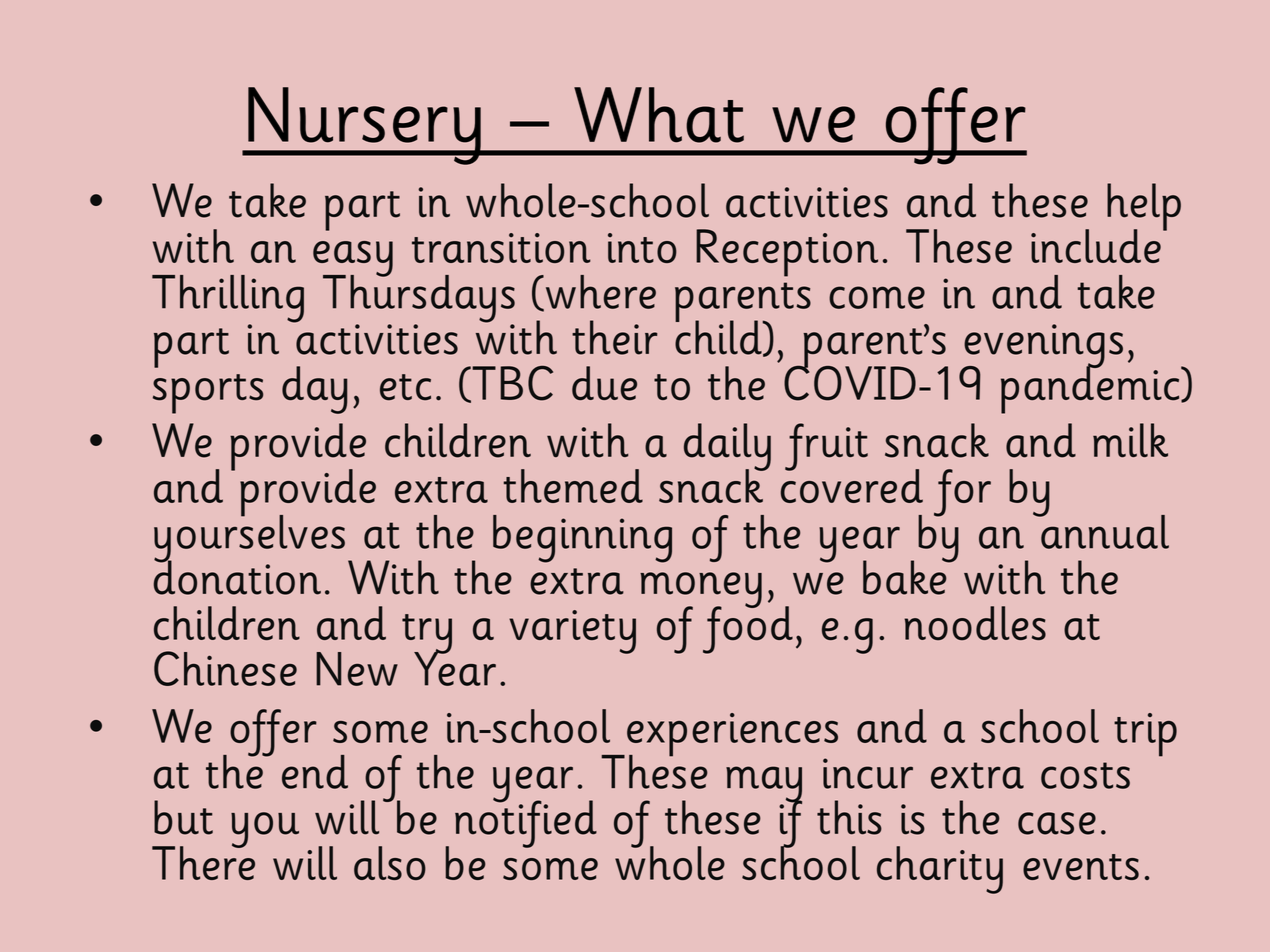  Describe the element at coordinates (228, 300) in the page. I see `Thrilling` at that location.
